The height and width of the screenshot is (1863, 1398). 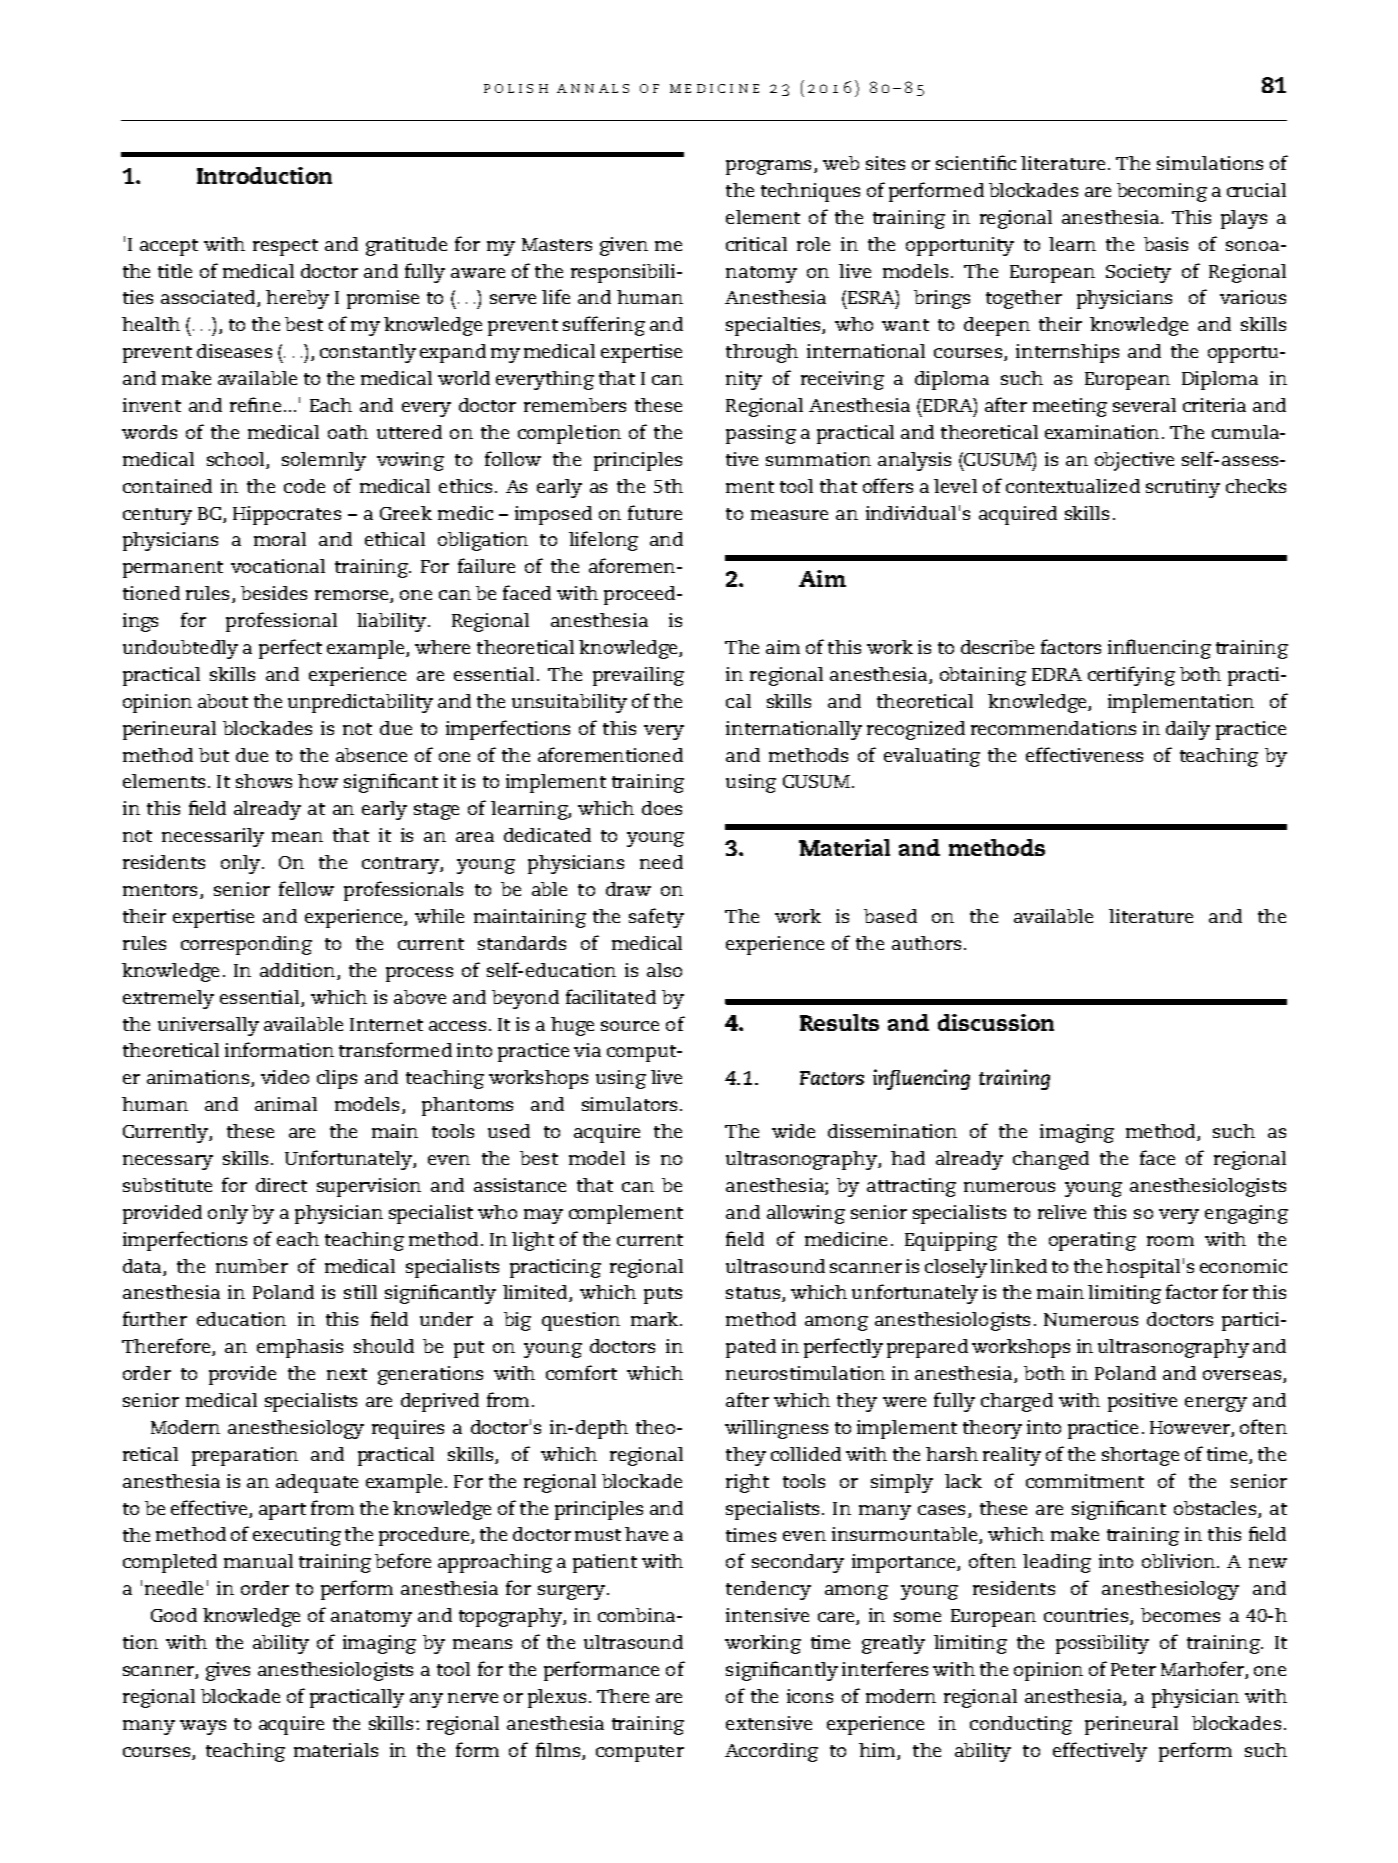 I want to click on direct, so click(x=281, y=1185).
